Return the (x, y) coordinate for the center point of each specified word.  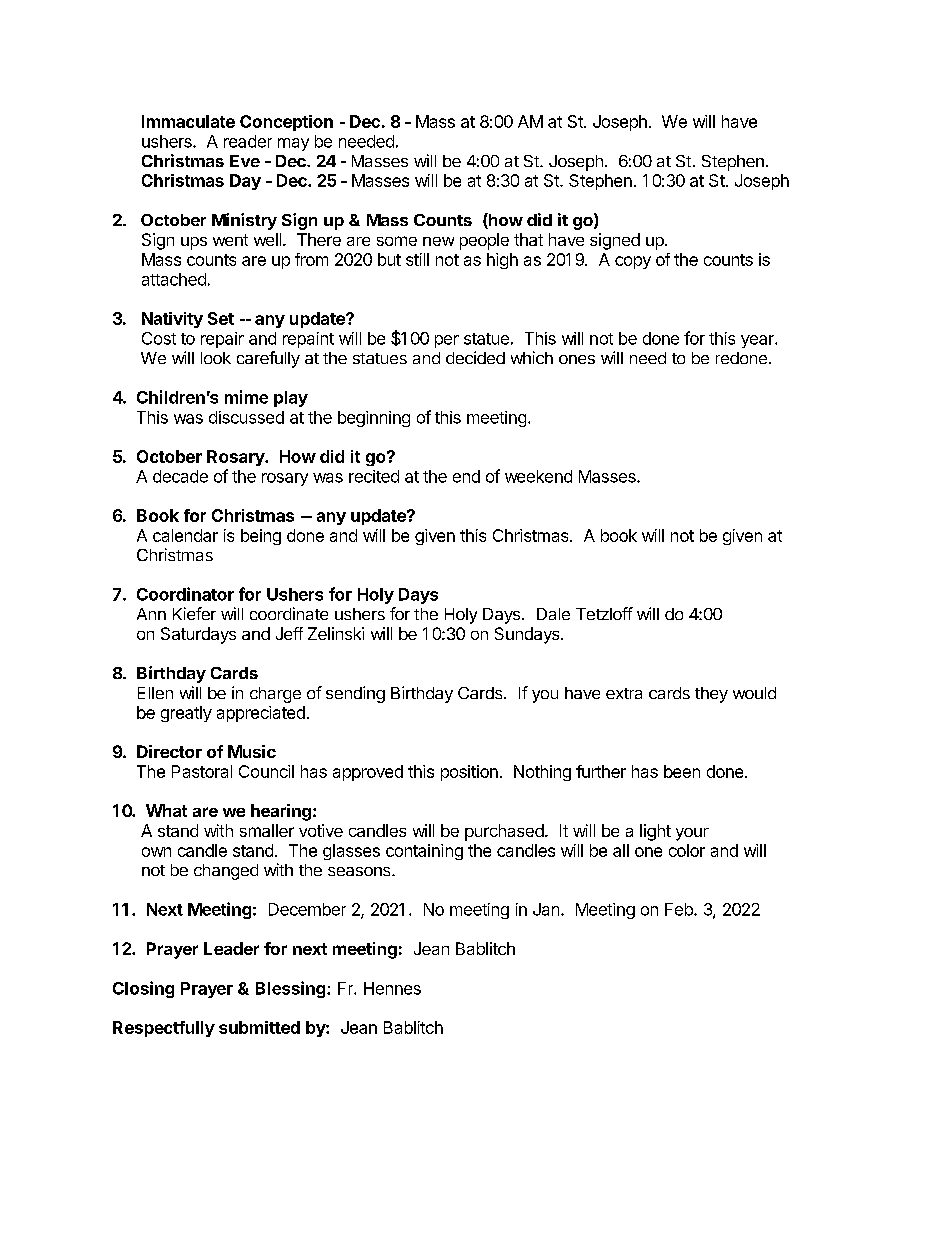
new (438, 241)
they (711, 695)
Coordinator (185, 594)
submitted (259, 1027)
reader (248, 141)
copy (633, 262)
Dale (553, 614)
